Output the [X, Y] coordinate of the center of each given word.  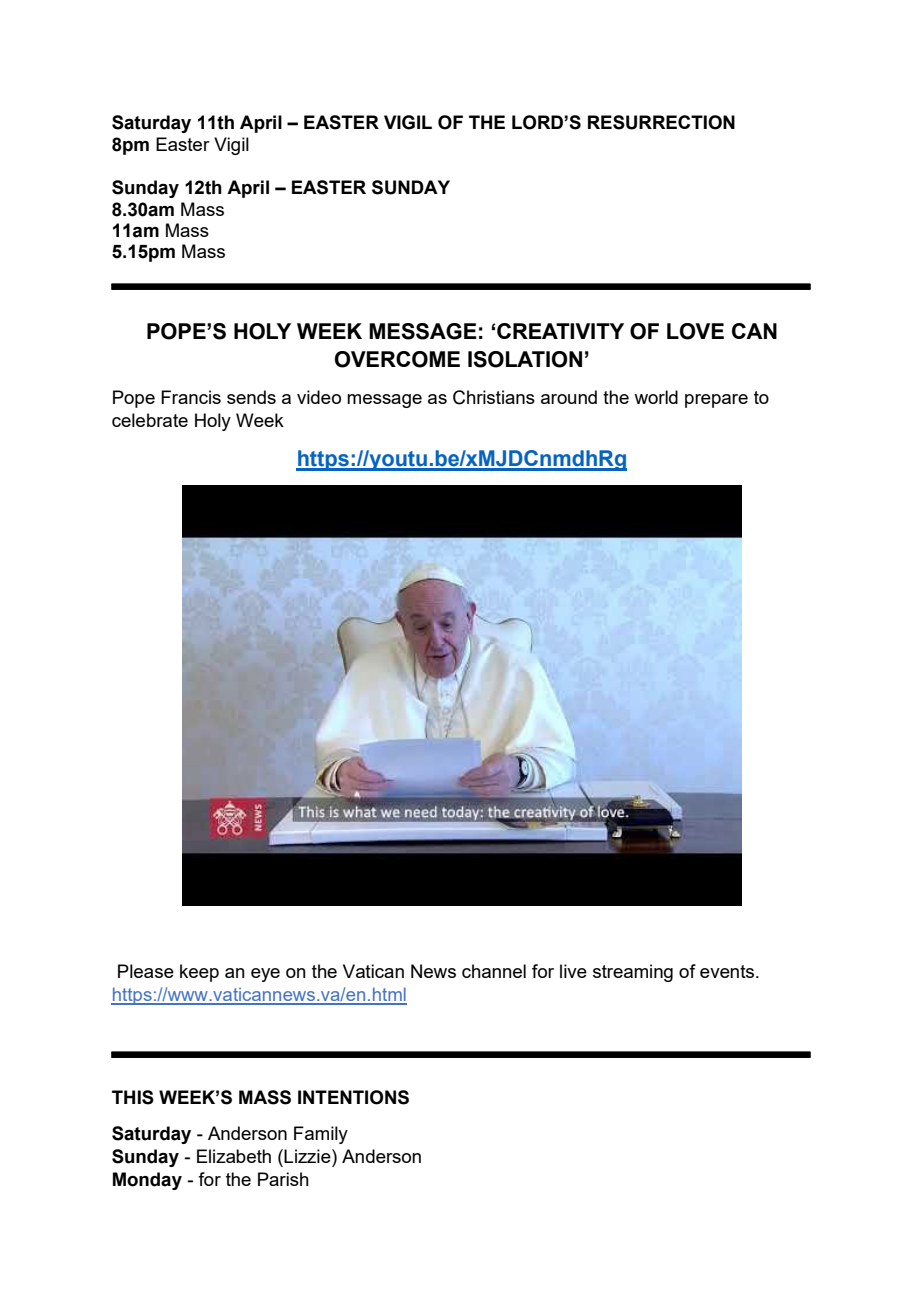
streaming [633, 973]
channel [494, 971]
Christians [494, 397]
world [656, 397]
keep [199, 973]
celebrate [150, 420]
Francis [191, 397]
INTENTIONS [353, 1097]
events [728, 971]
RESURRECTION [661, 122]
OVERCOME [397, 359]
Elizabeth [234, 1156]
